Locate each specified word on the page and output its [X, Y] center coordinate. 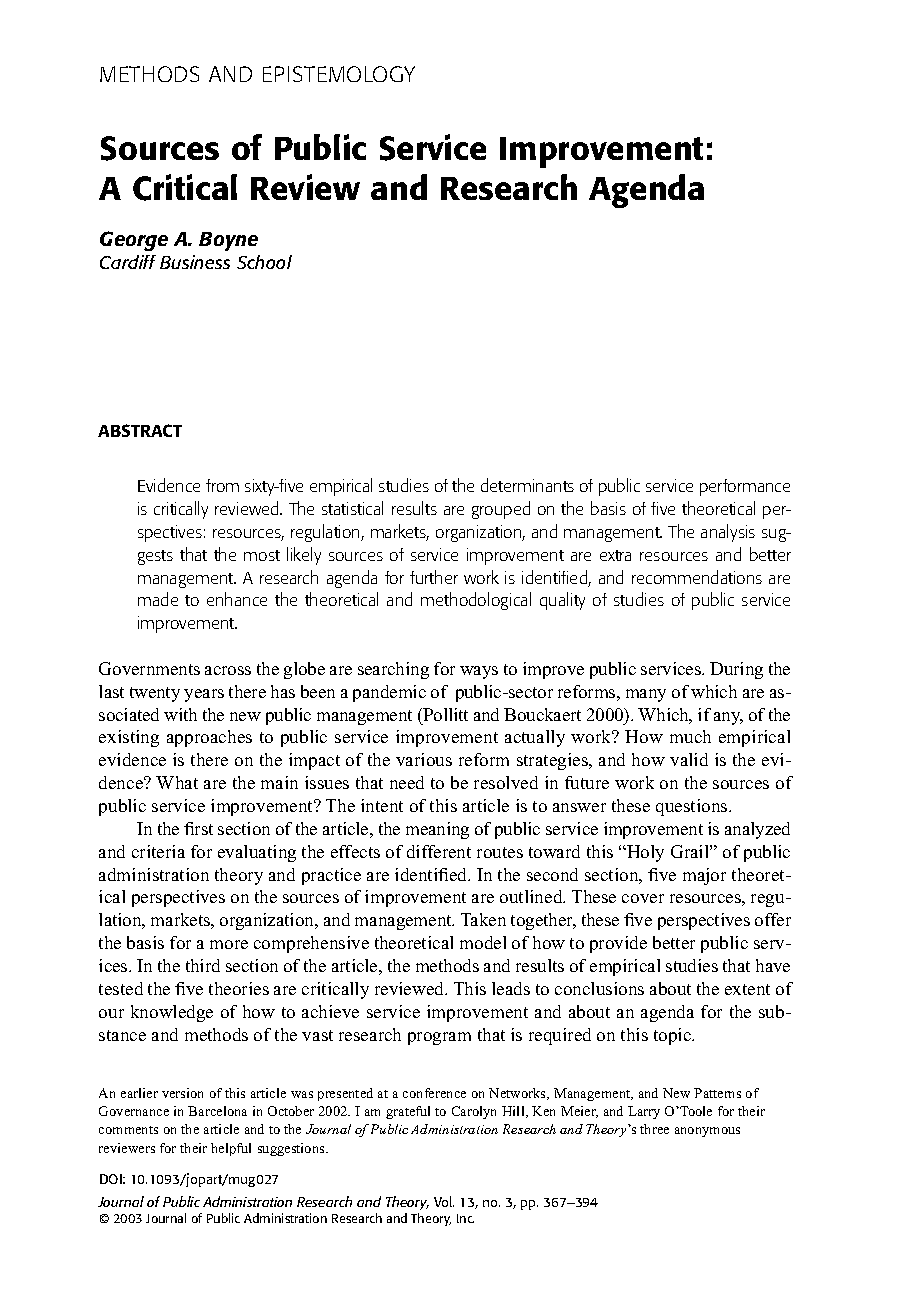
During [736, 670]
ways [479, 672]
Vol [444, 1201]
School [264, 262]
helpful [231, 1149]
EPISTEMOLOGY [339, 74]
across [228, 670]
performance [745, 487]
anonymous [707, 1132]
